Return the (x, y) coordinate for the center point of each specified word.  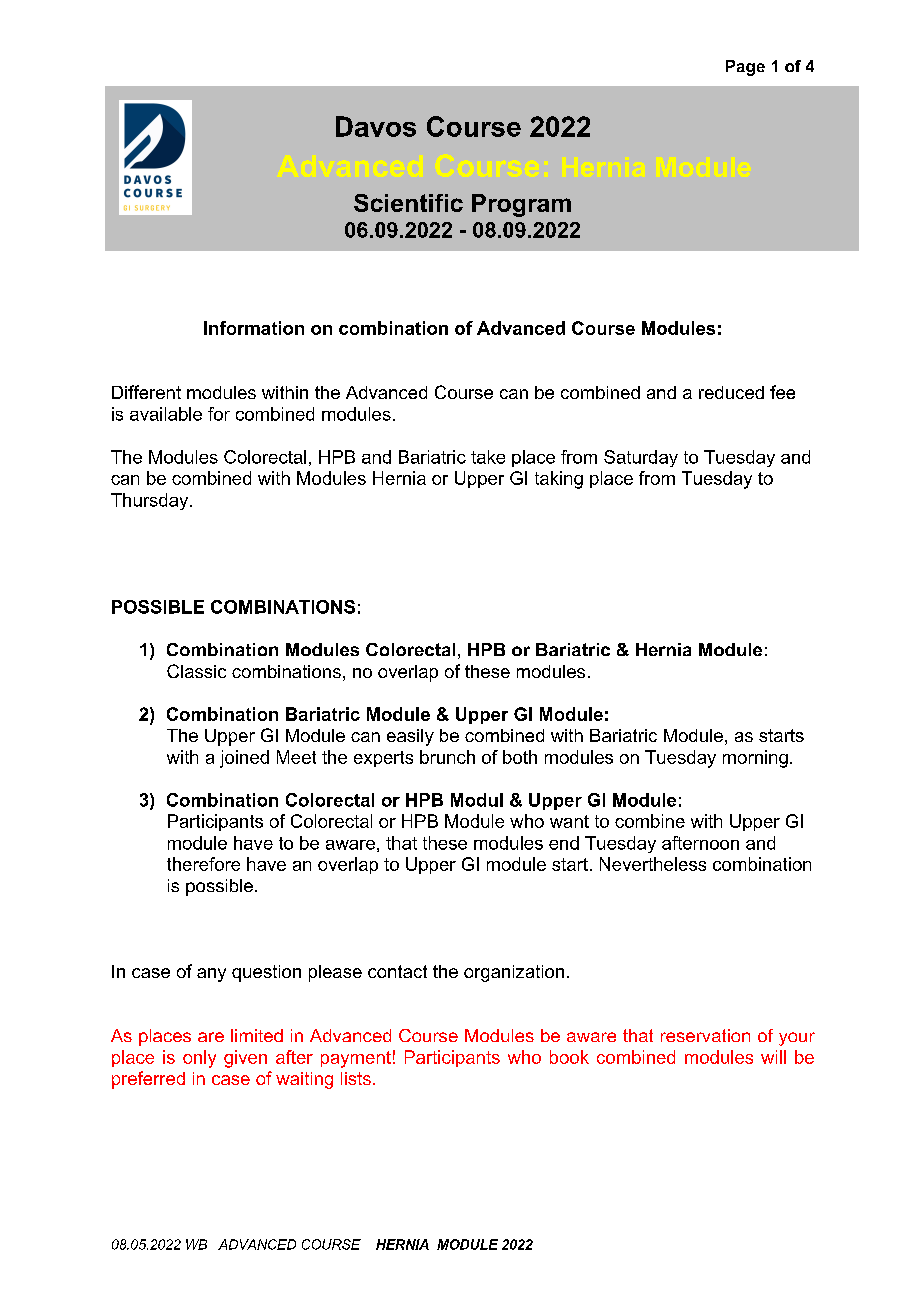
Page (745, 68)
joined (244, 759)
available (166, 414)
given (245, 1059)
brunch (447, 757)
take (488, 457)
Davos (376, 126)
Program (521, 205)
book (569, 1057)
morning (755, 759)
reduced (731, 392)
